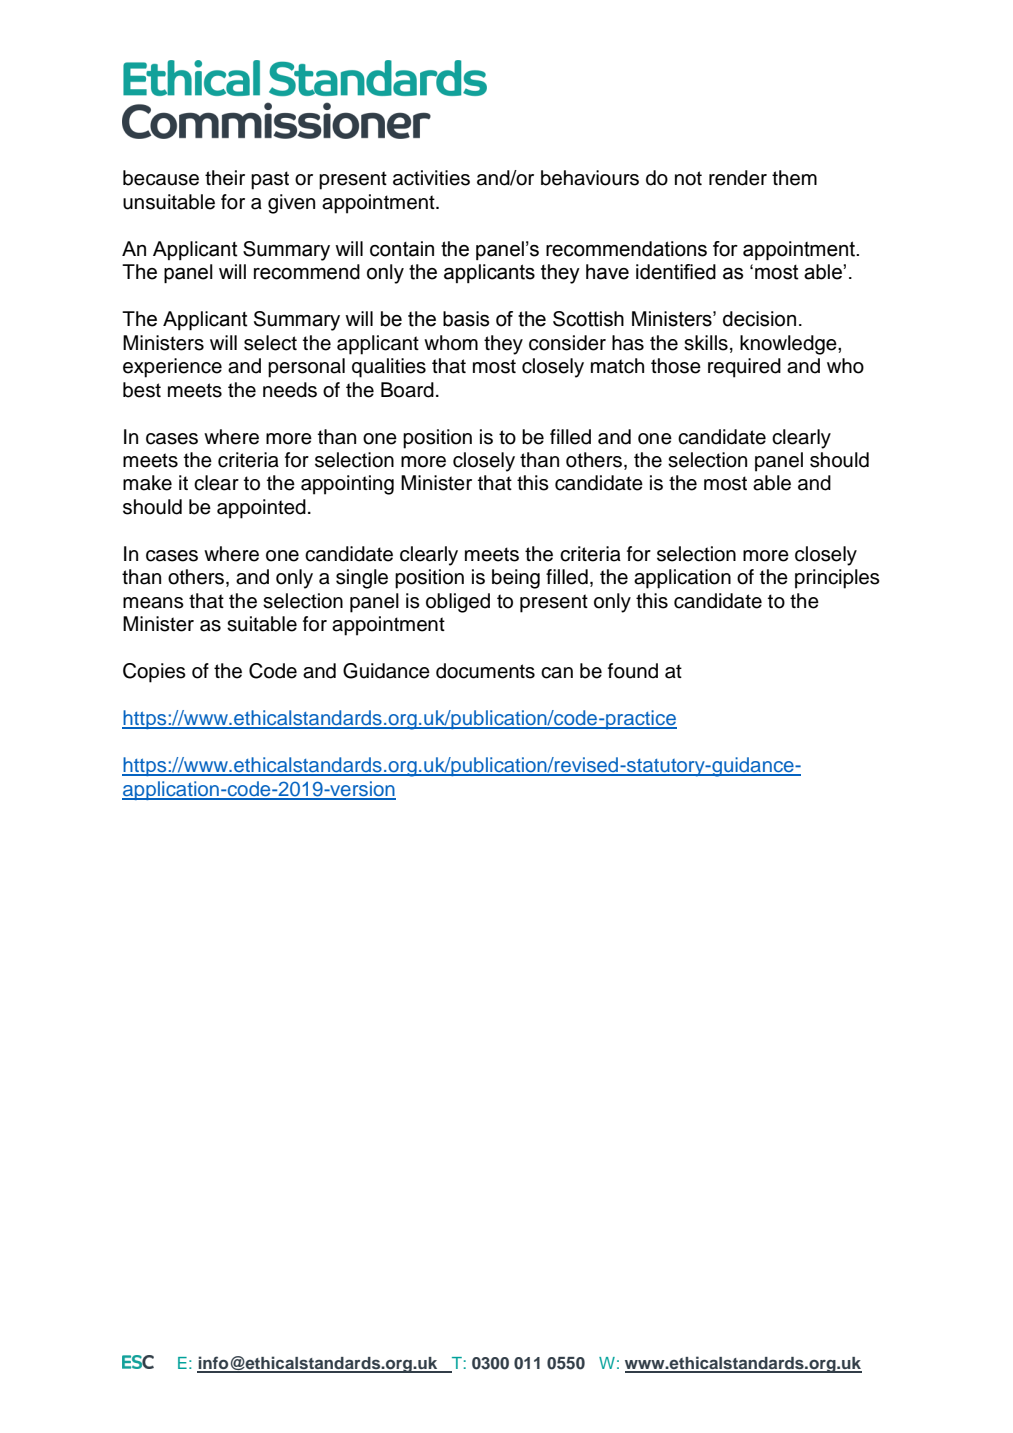  What do you see at coordinates (225, 178) in the screenshot?
I see `their` at bounding box center [225, 178].
